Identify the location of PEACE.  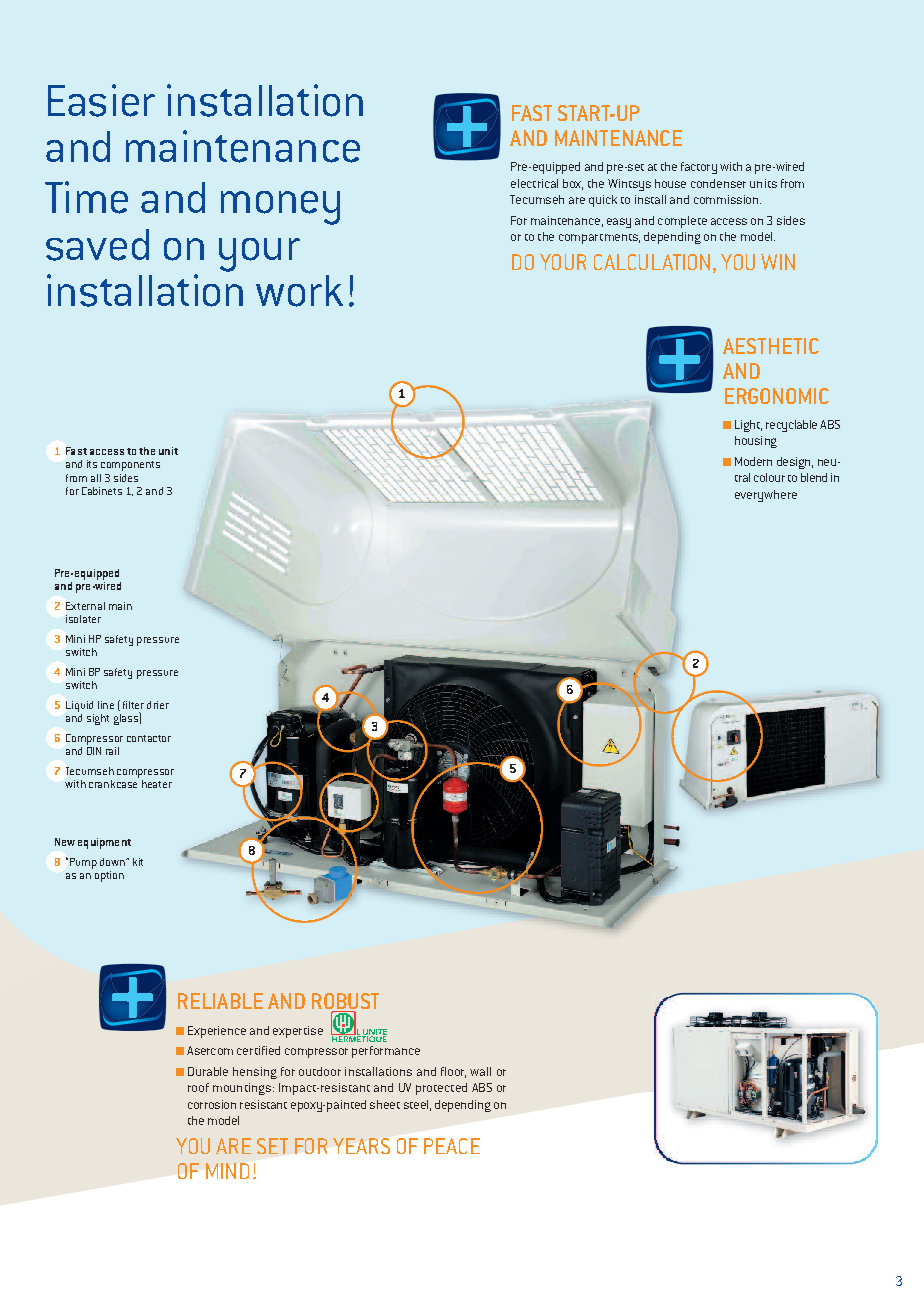
(452, 1146).
